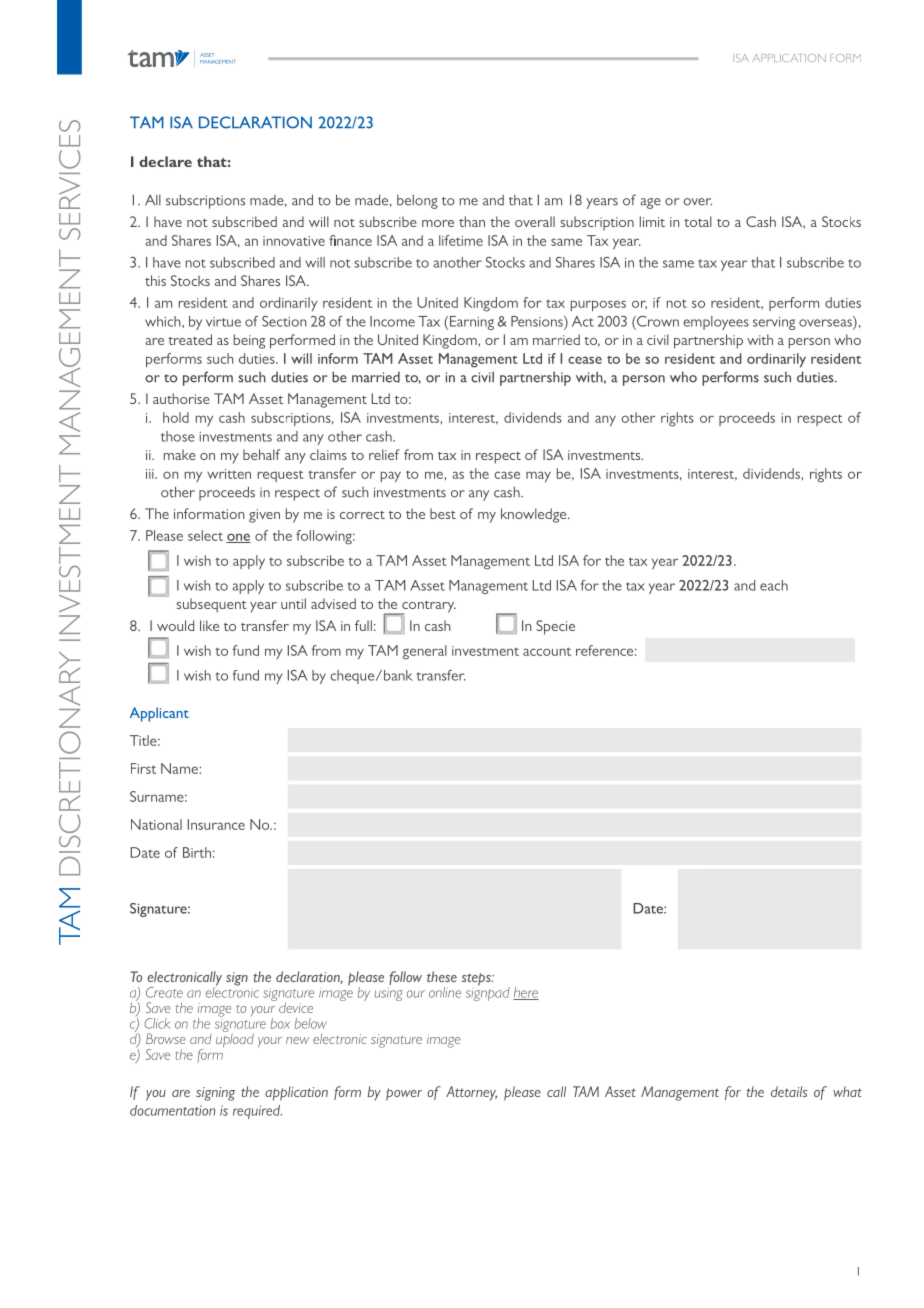 This image has width=924, height=1308. What do you see at coordinates (181, 398) in the image?
I see `authorise` at bounding box center [181, 398].
